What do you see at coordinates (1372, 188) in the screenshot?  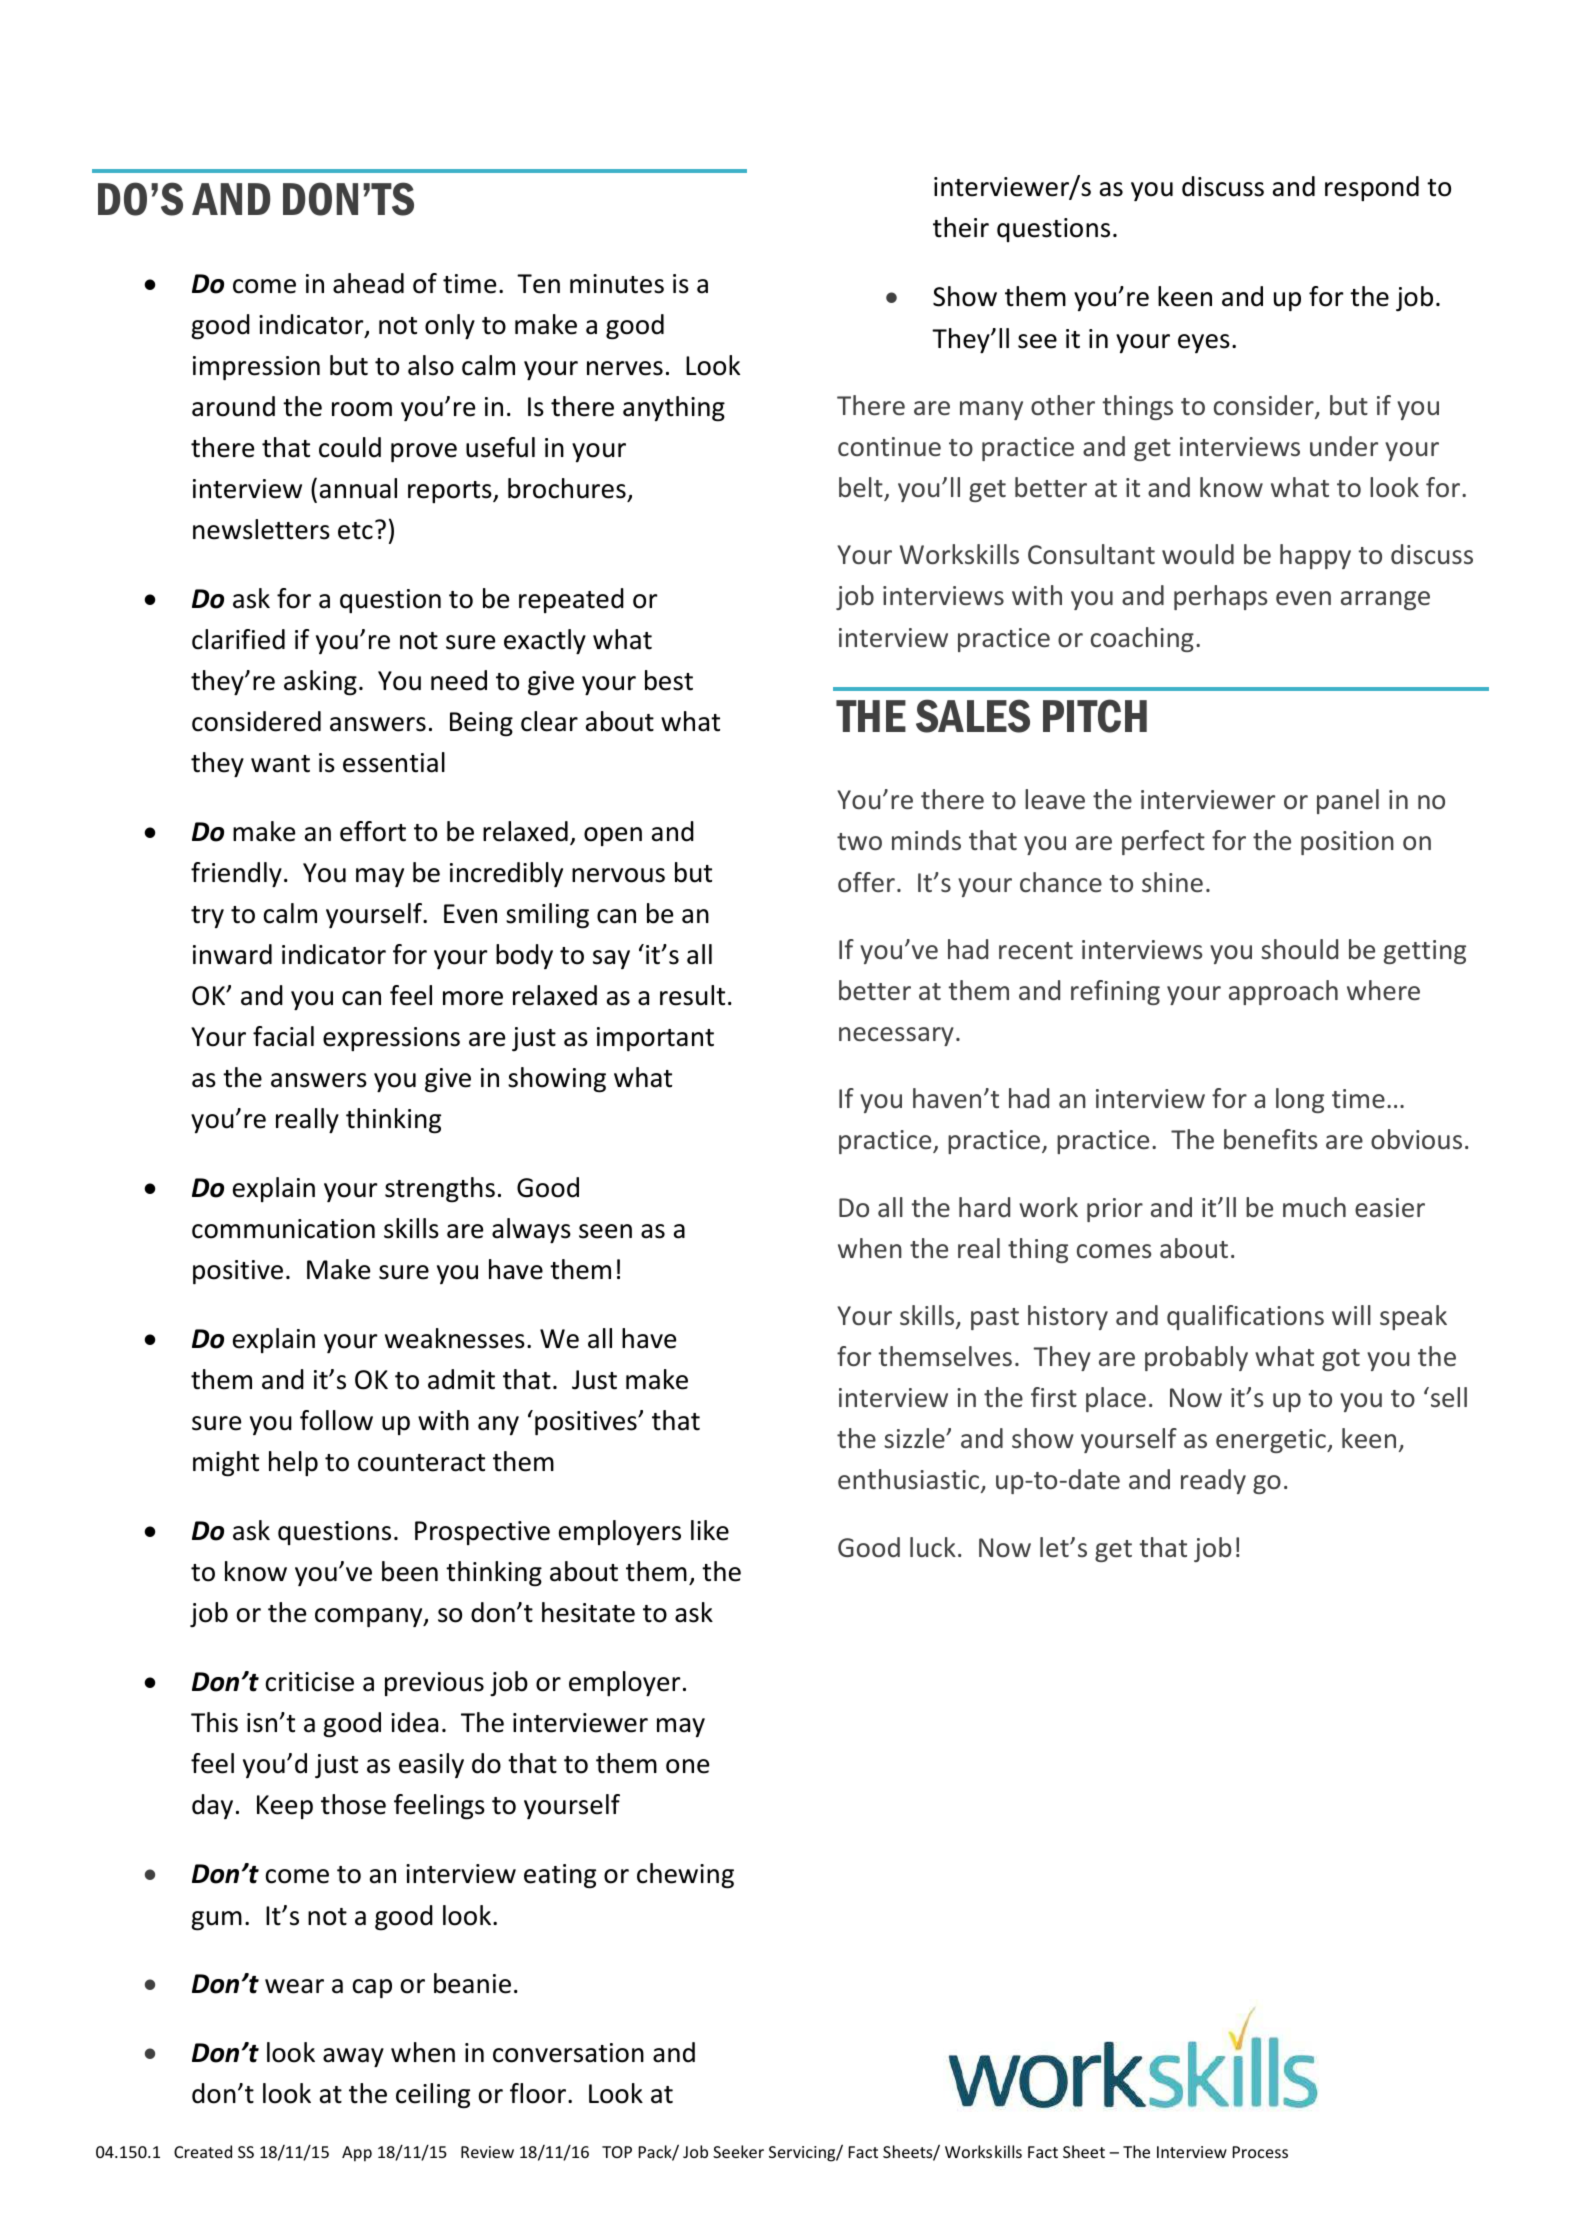 I see `respond` at bounding box center [1372, 188].
